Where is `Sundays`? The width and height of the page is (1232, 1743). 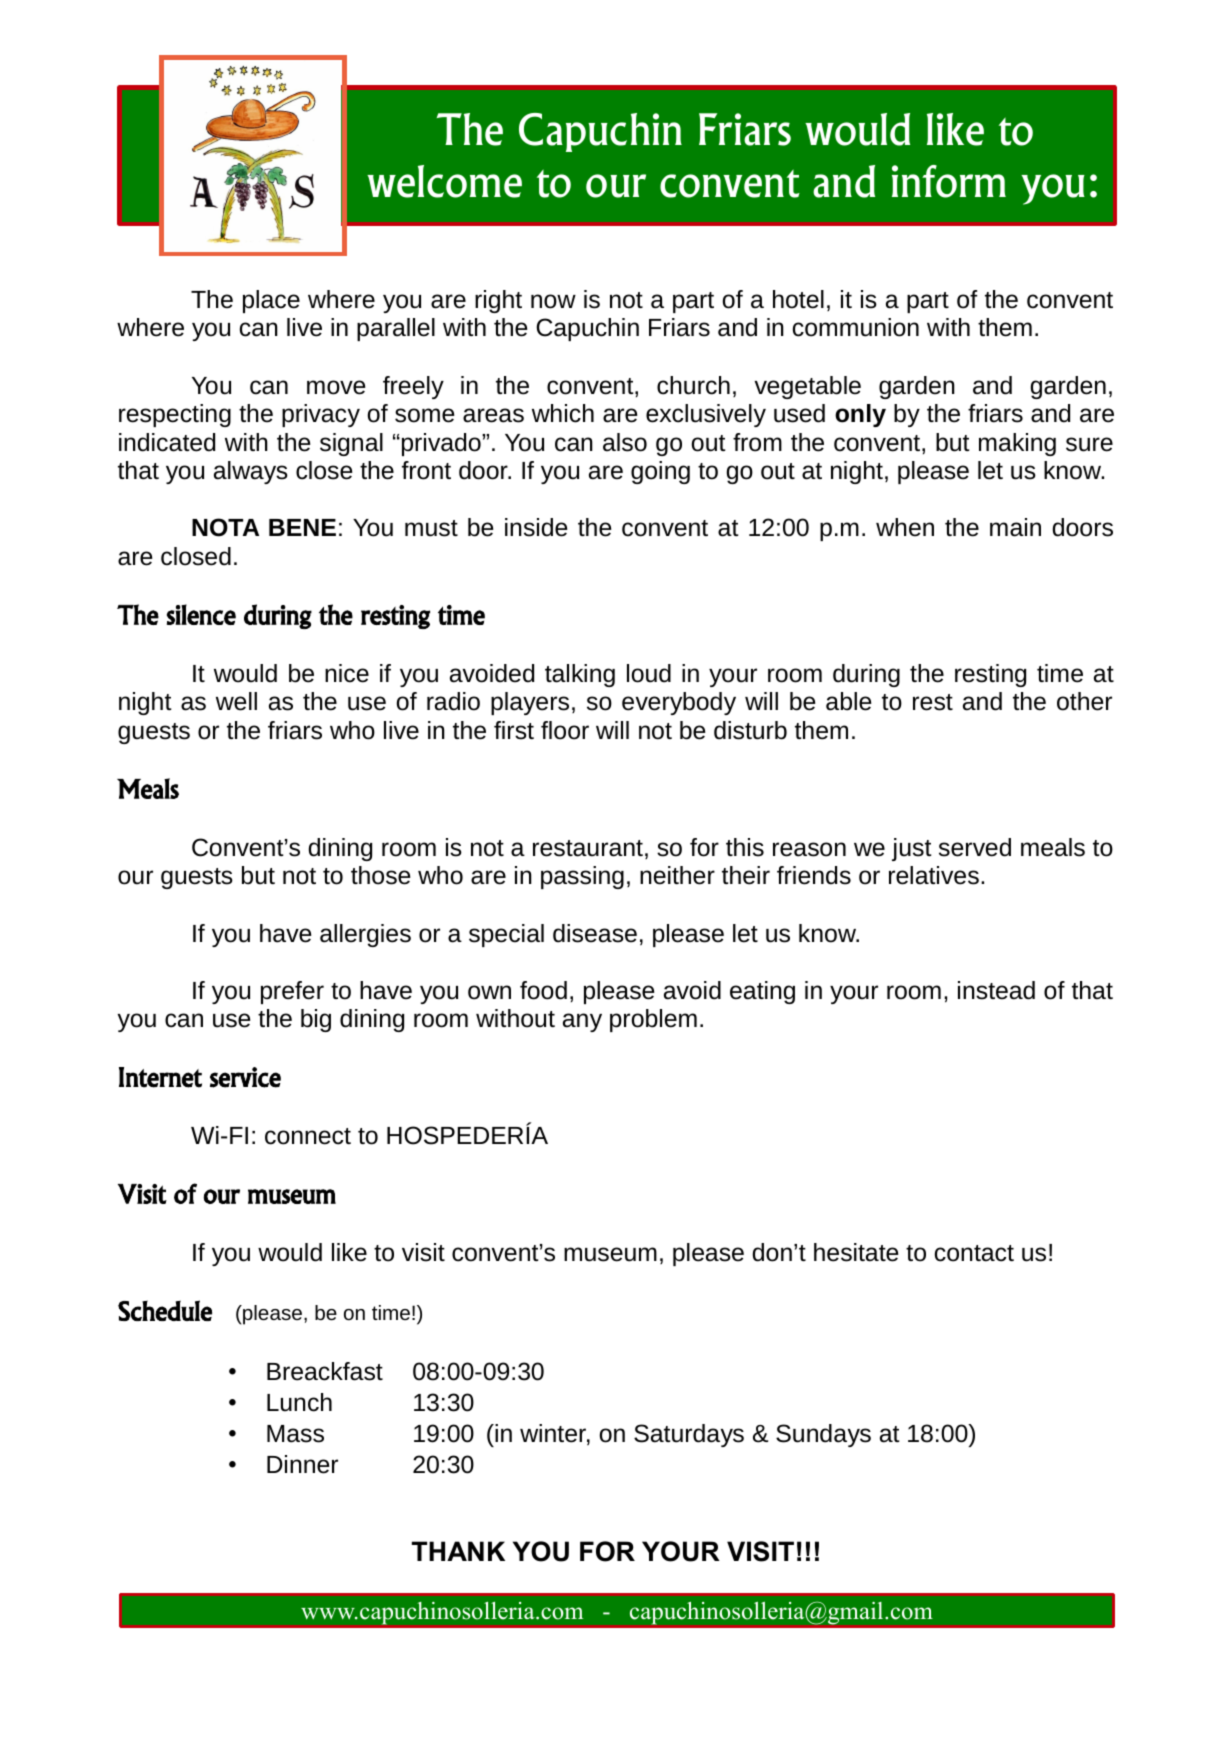
Sundays is located at coordinates (823, 1435).
